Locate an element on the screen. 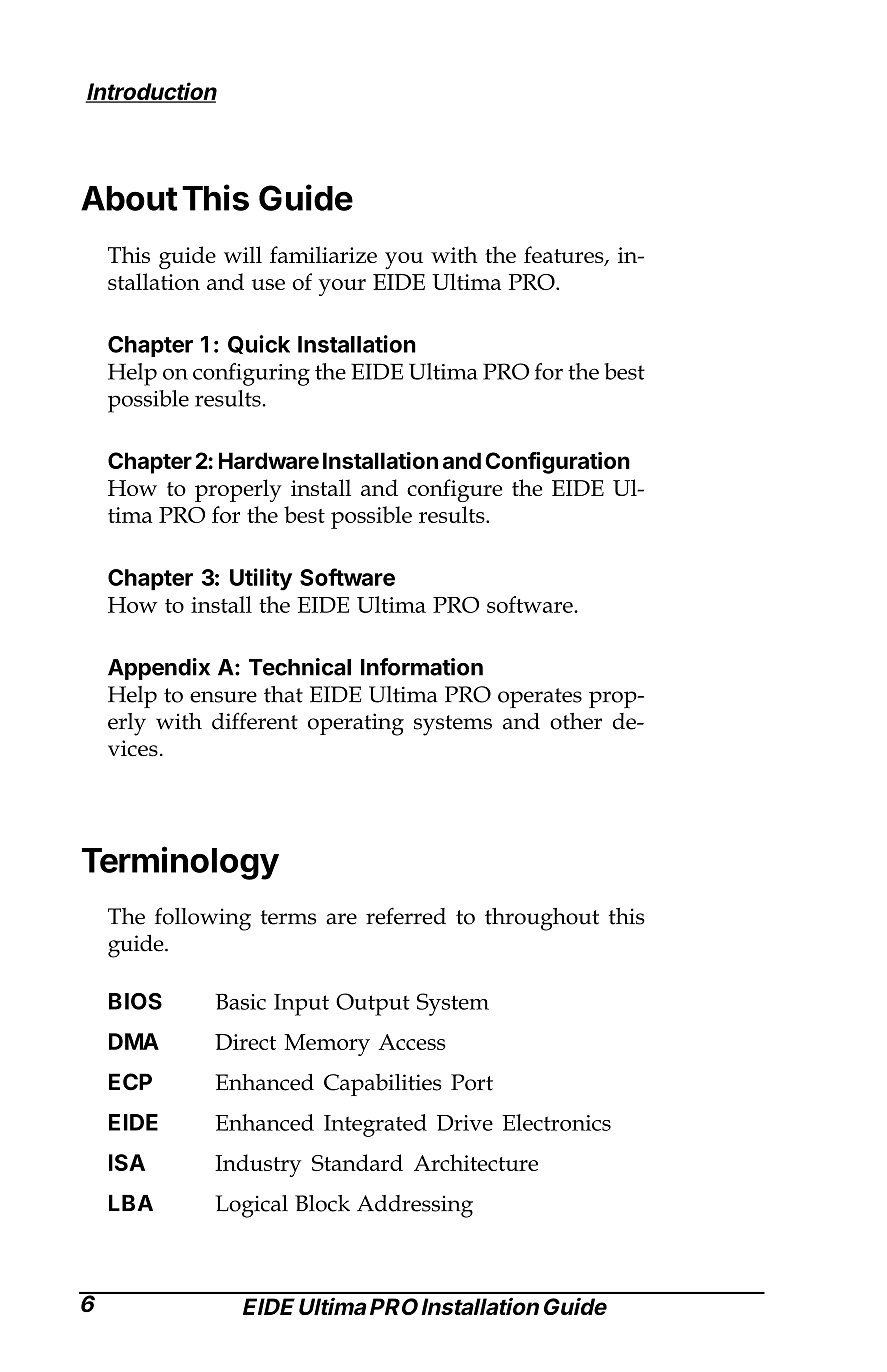 This screenshot has width=887, height=1372. Hardware is located at coordinates (269, 460).
